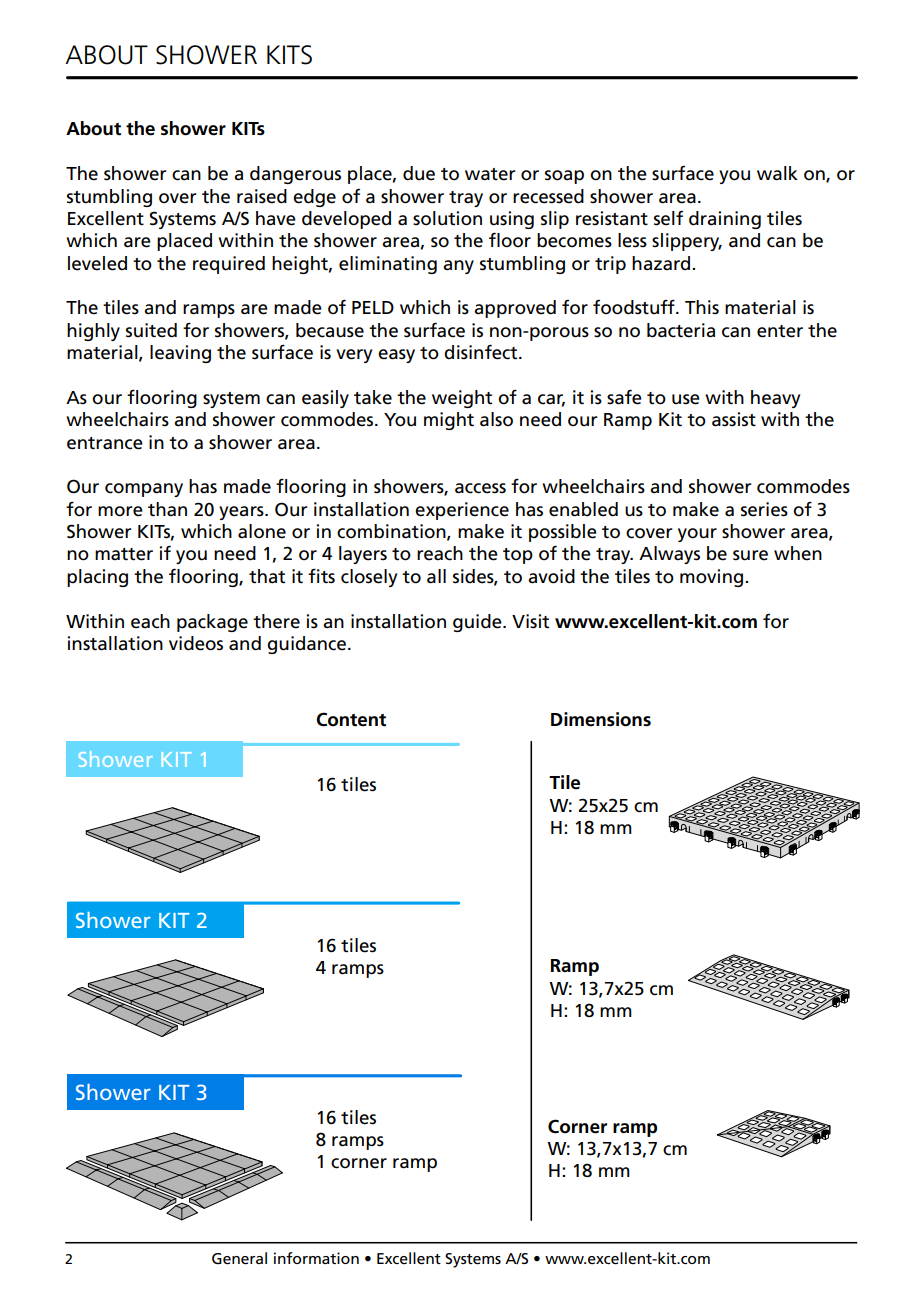 This document has width=924, height=1308. Describe the element at coordinates (262, 196) in the document. I see `raised` at that location.
